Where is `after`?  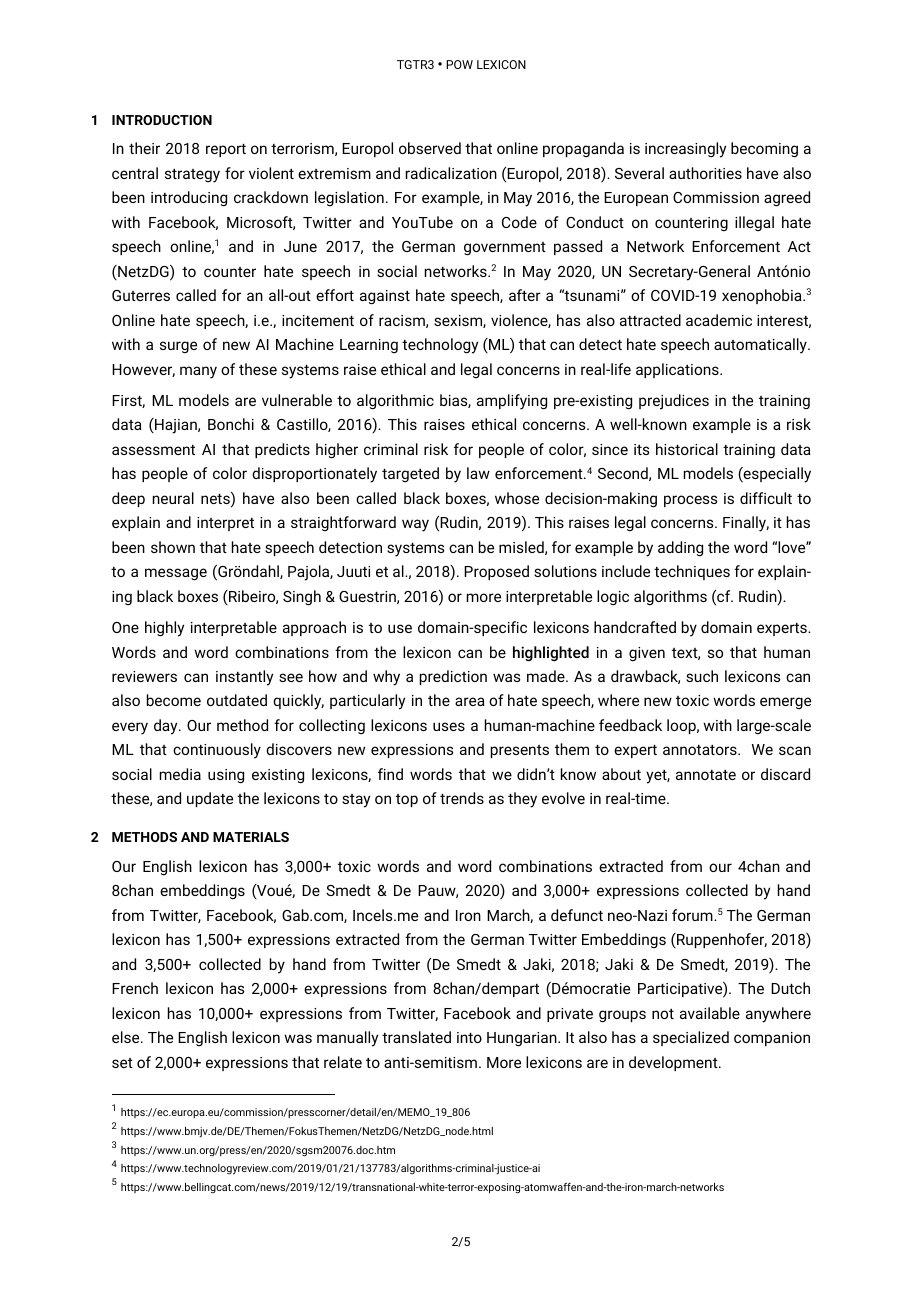
after is located at coordinates (525, 295).
